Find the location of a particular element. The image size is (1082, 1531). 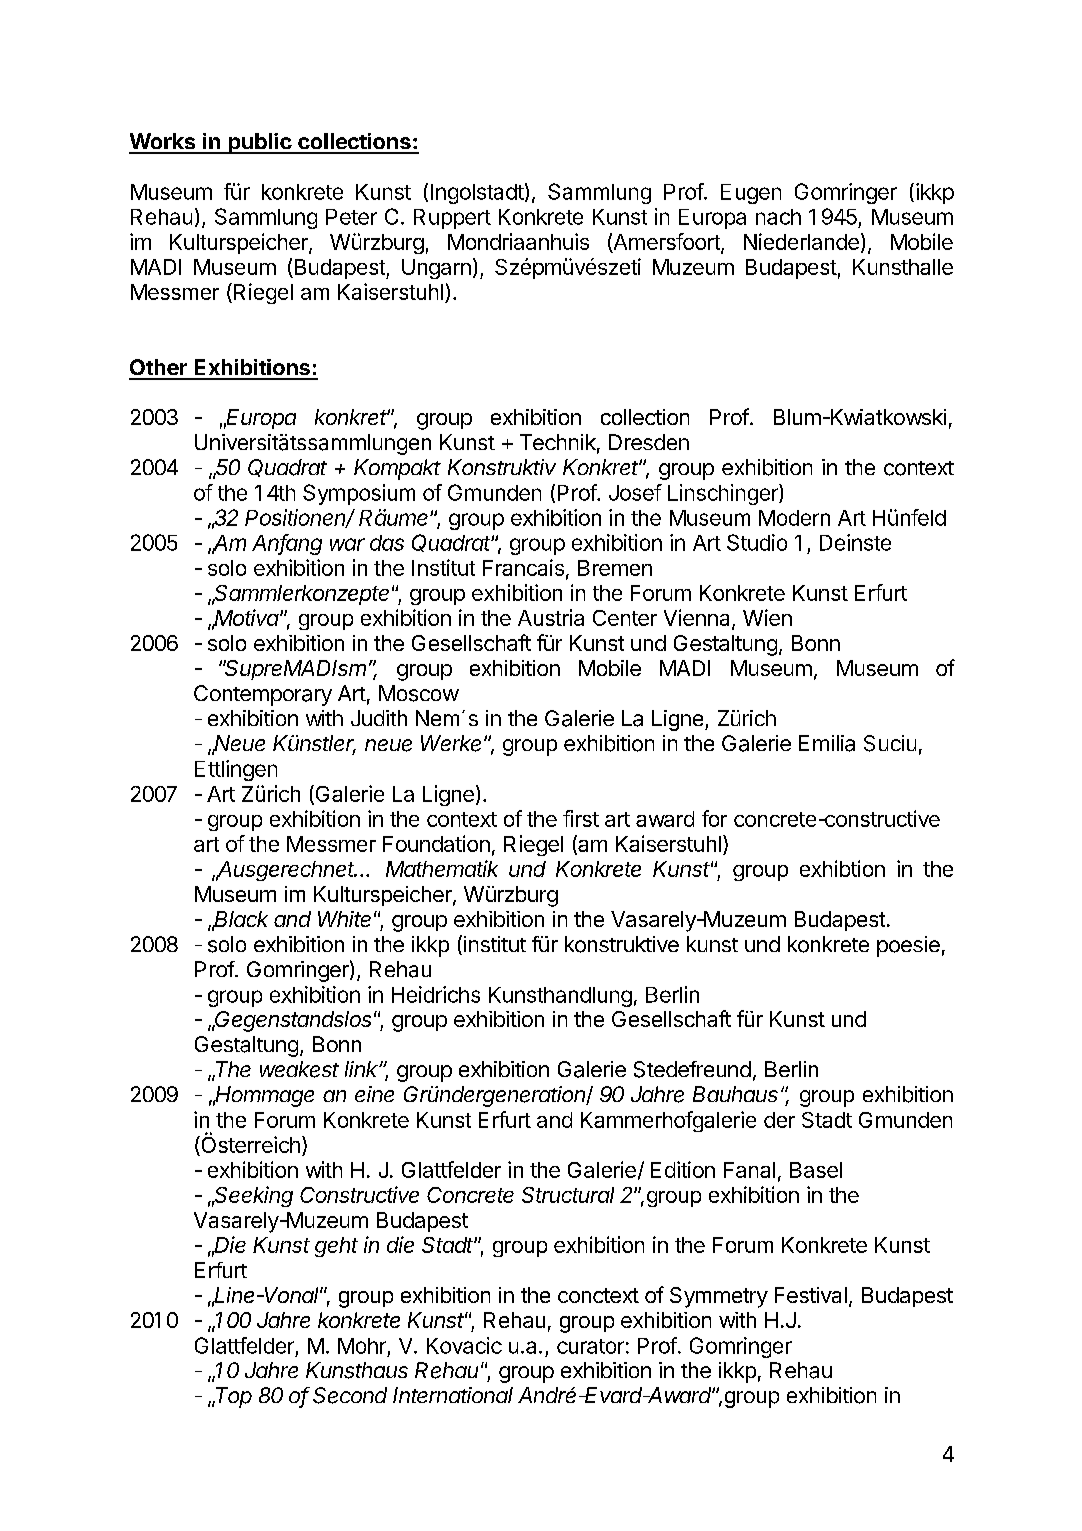

Second is located at coordinates (350, 1395).
